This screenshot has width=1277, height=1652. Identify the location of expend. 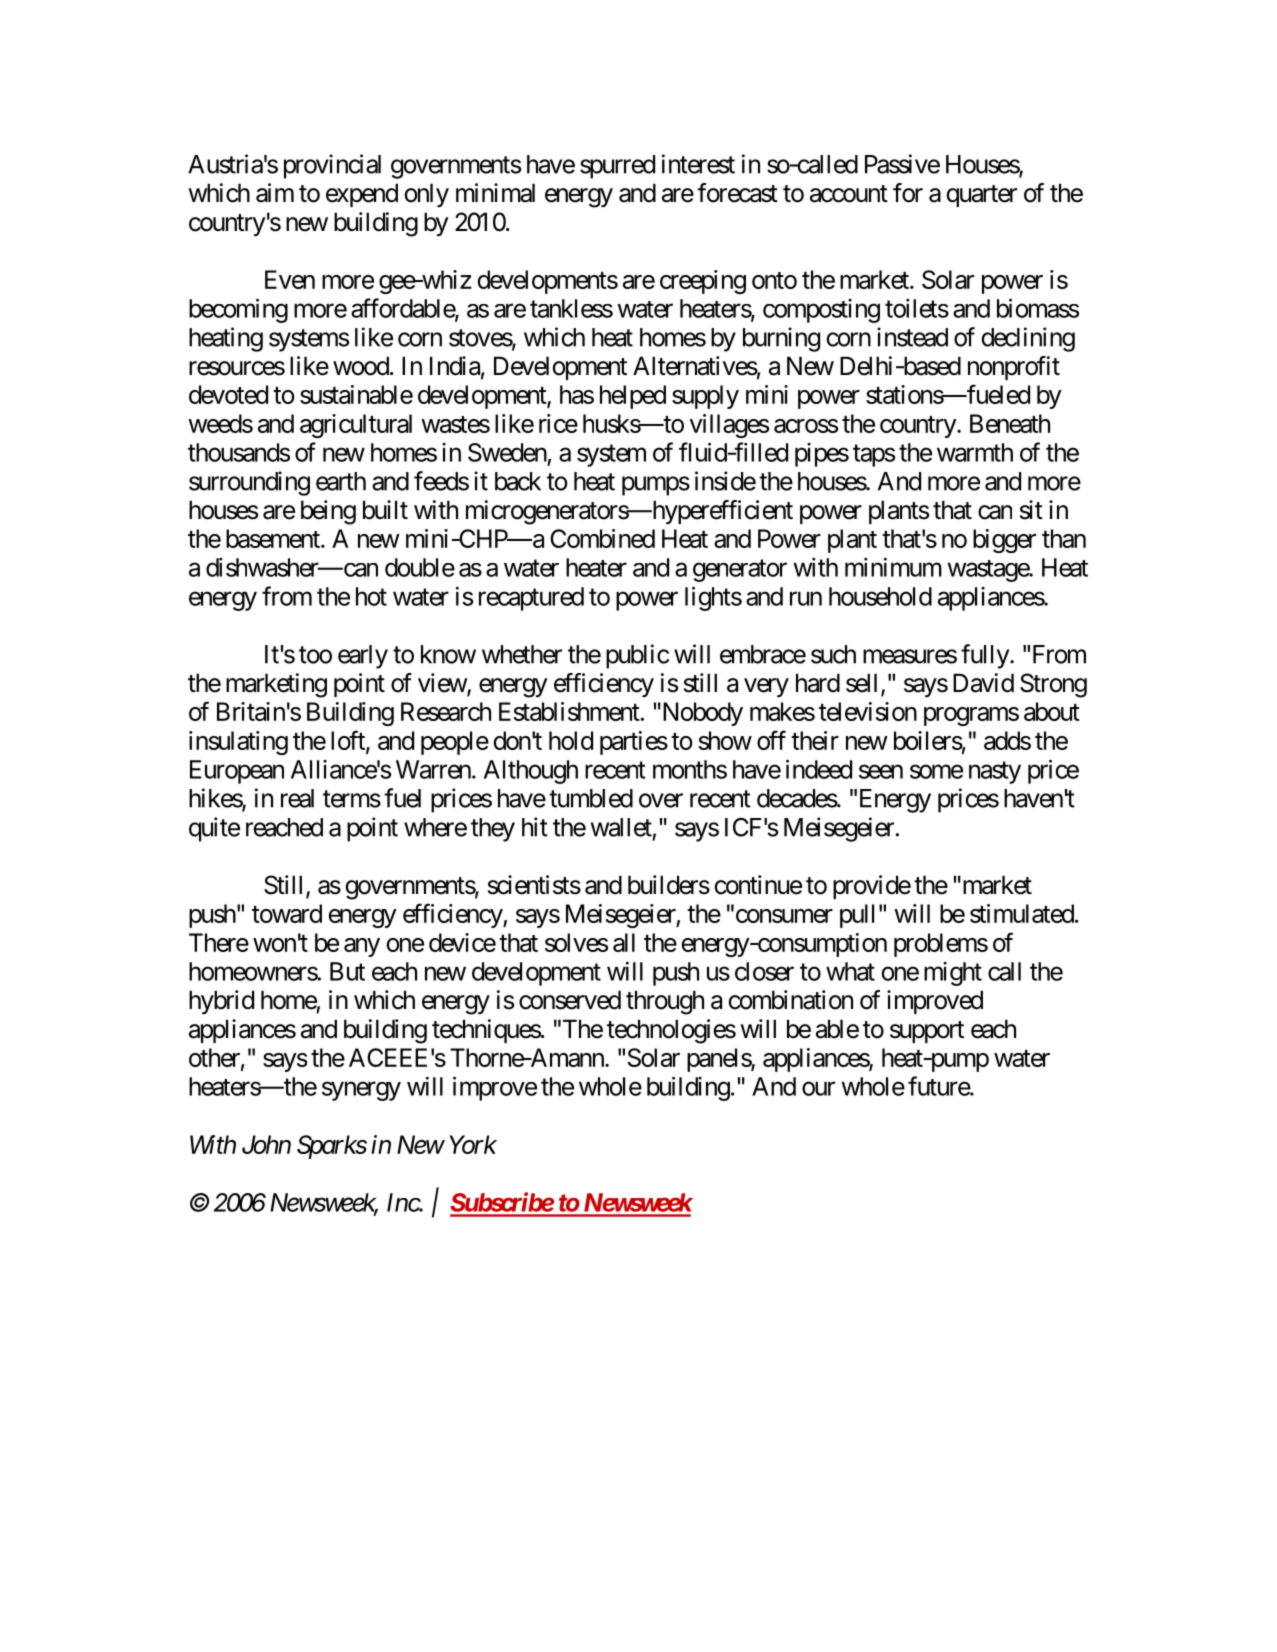
(362, 195).
